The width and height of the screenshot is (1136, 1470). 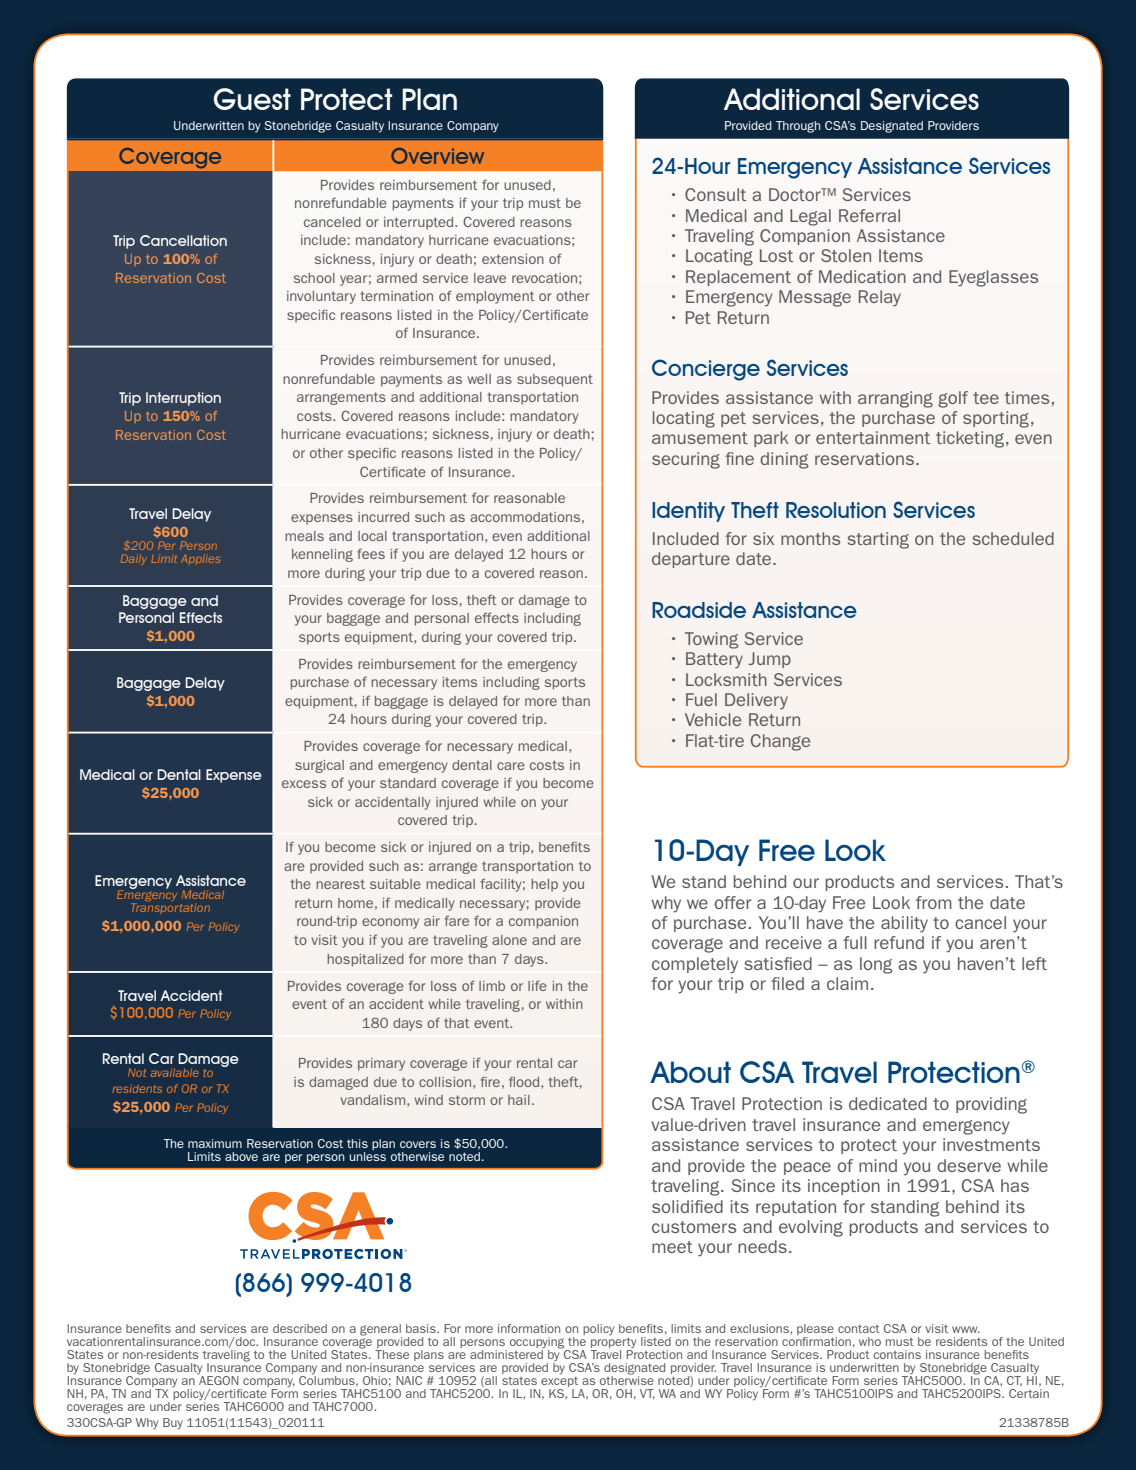 What do you see at coordinates (219, 1380) in the screenshot?
I see `AEGON` at bounding box center [219, 1380].
